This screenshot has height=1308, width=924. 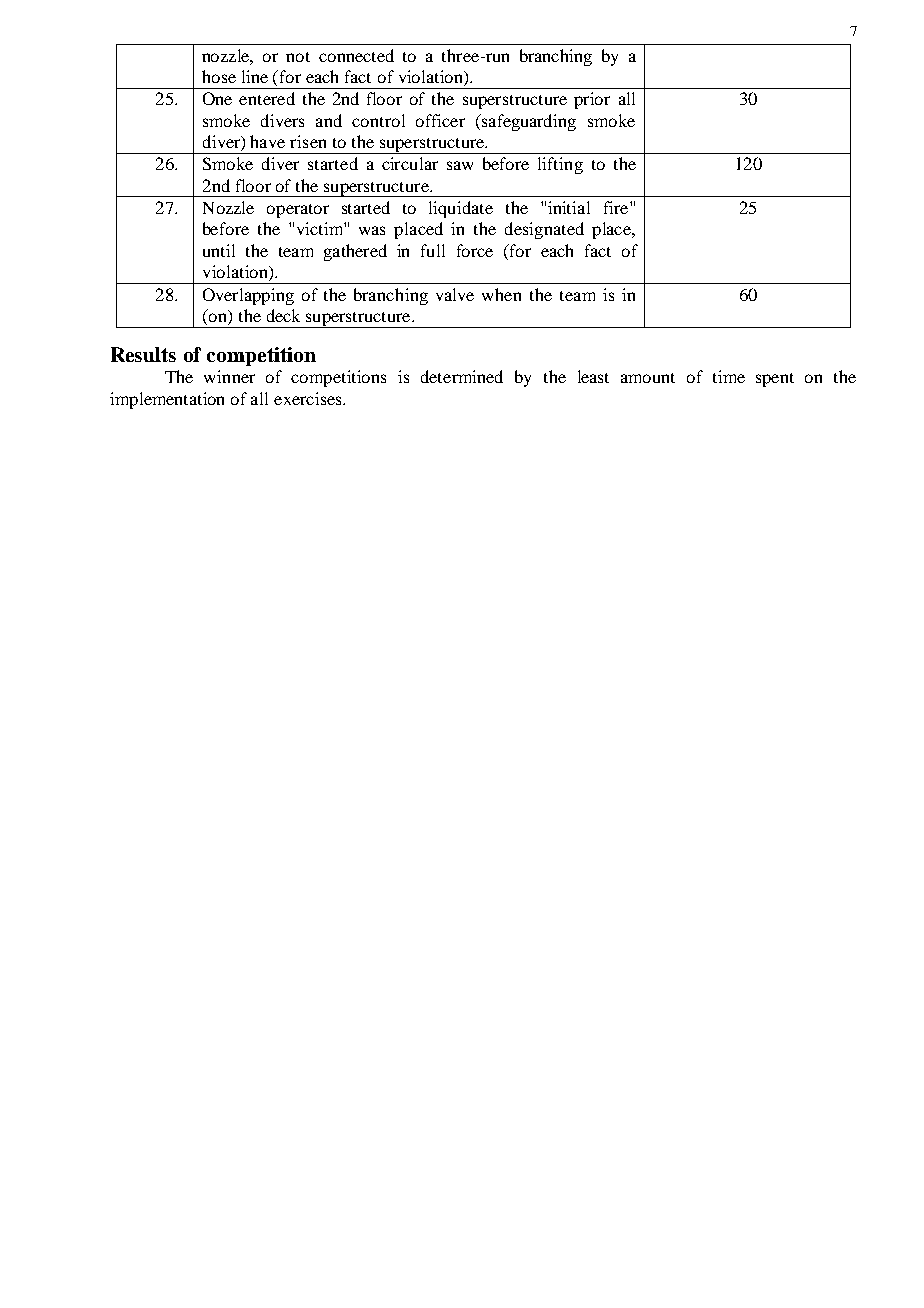 What do you see at coordinates (592, 100) in the screenshot?
I see `prior` at bounding box center [592, 100].
